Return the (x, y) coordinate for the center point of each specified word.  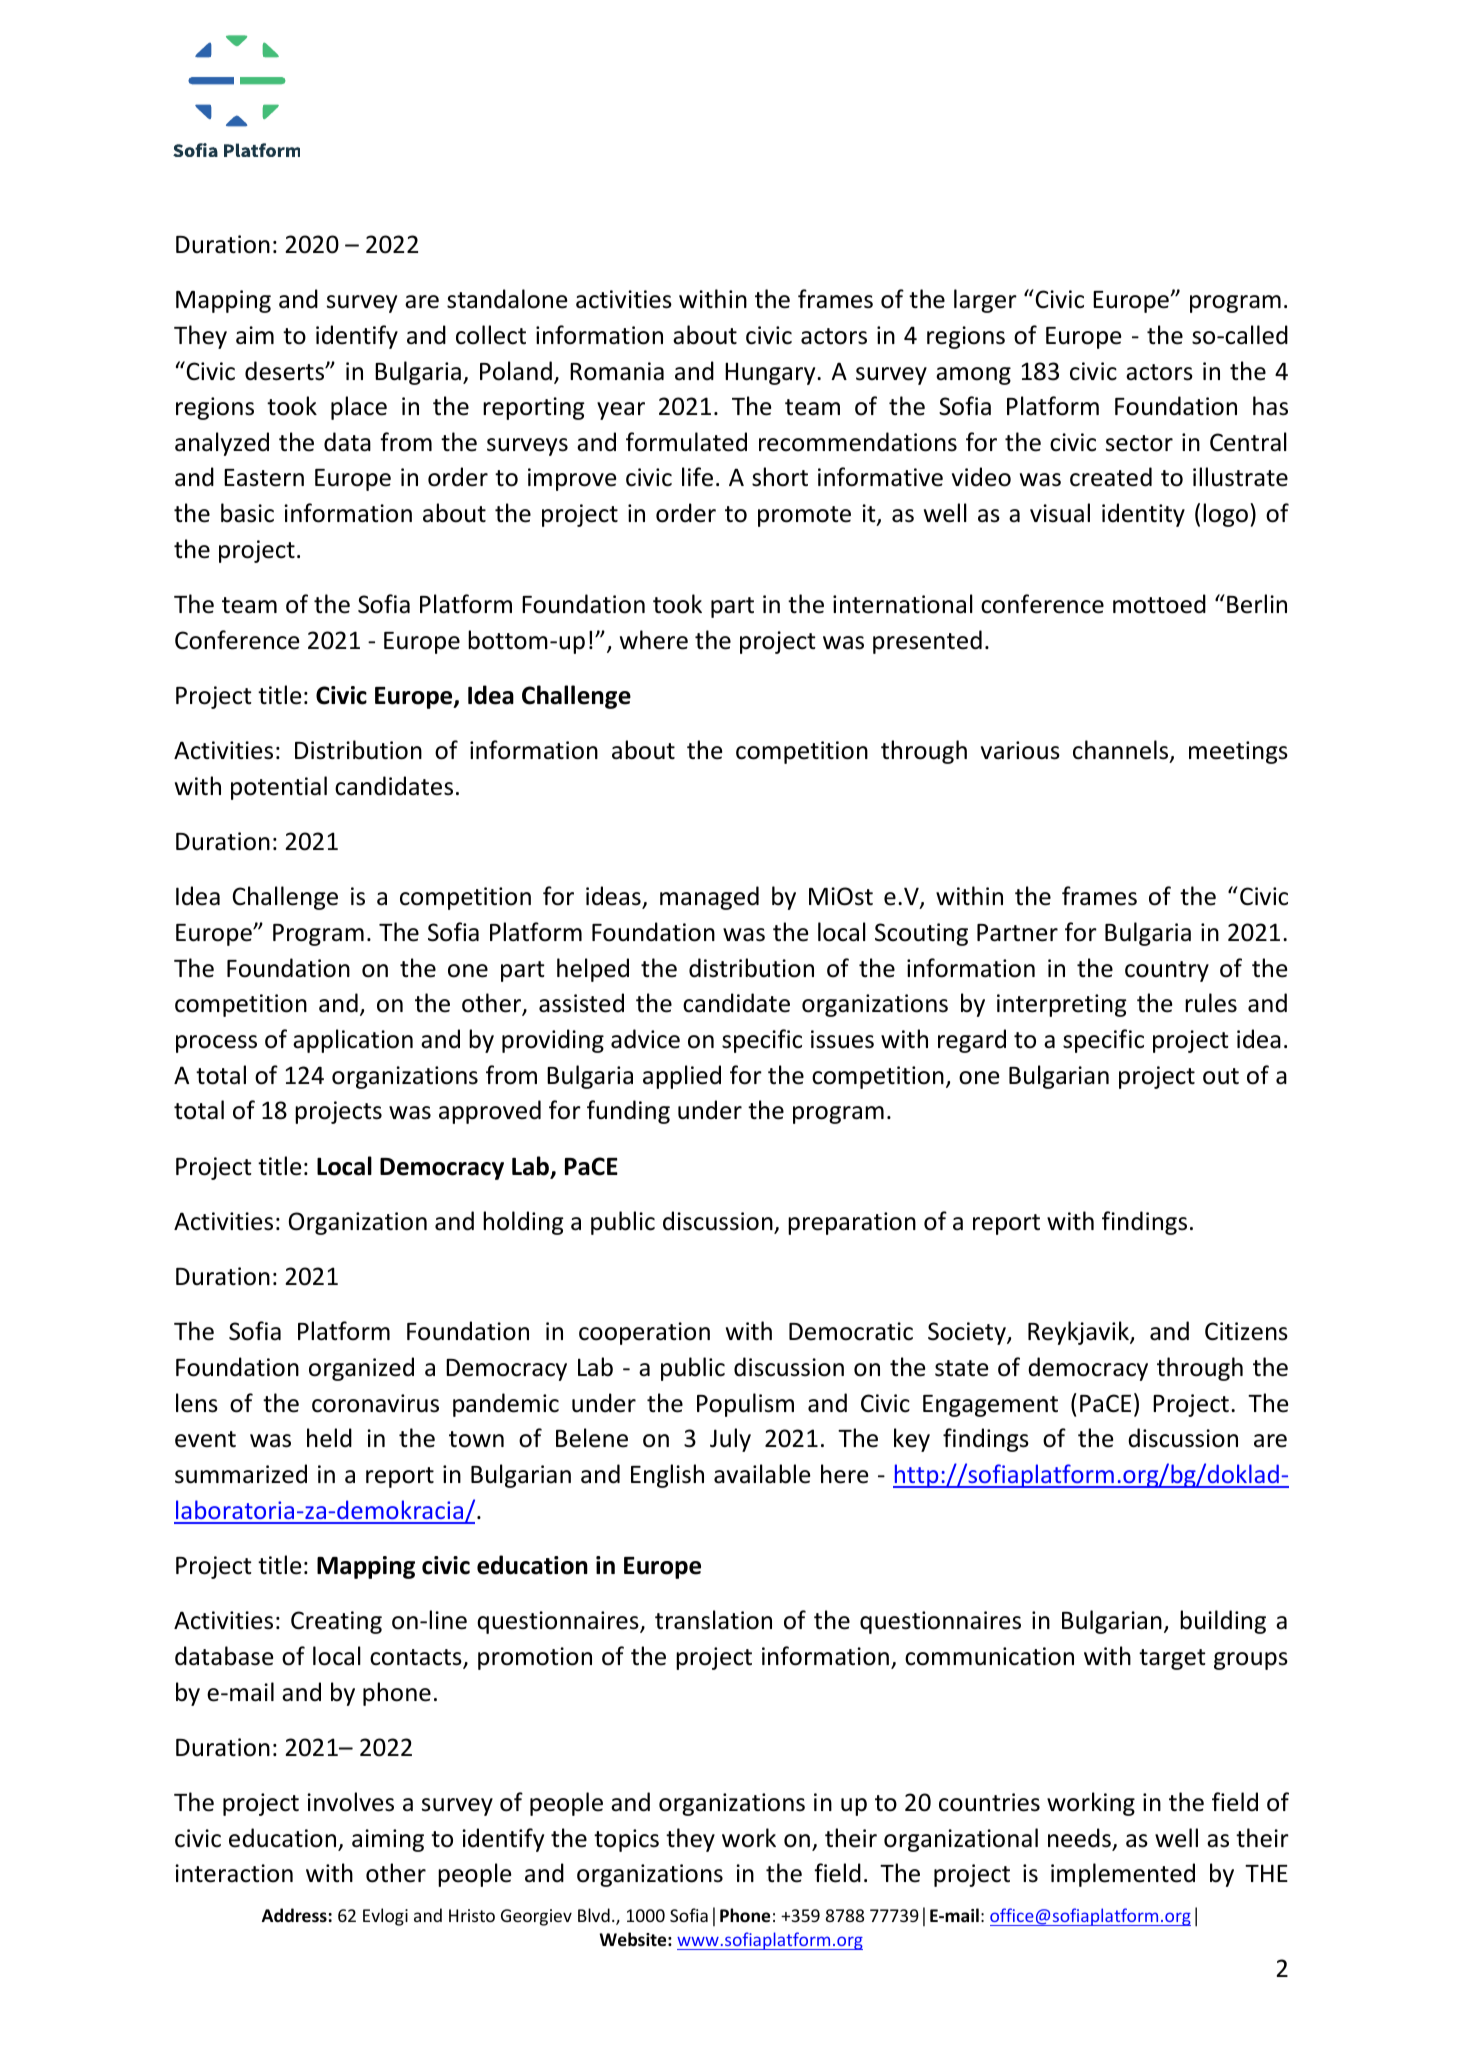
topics (626, 1840)
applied (682, 1077)
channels (1122, 751)
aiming (388, 1840)
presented (927, 642)
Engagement (990, 1406)
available (762, 1474)
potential (279, 788)
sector (1139, 443)
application (353, 1041)
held (329, 1438)
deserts (286, 371)
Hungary (771, 373)
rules (1211, 1003)
